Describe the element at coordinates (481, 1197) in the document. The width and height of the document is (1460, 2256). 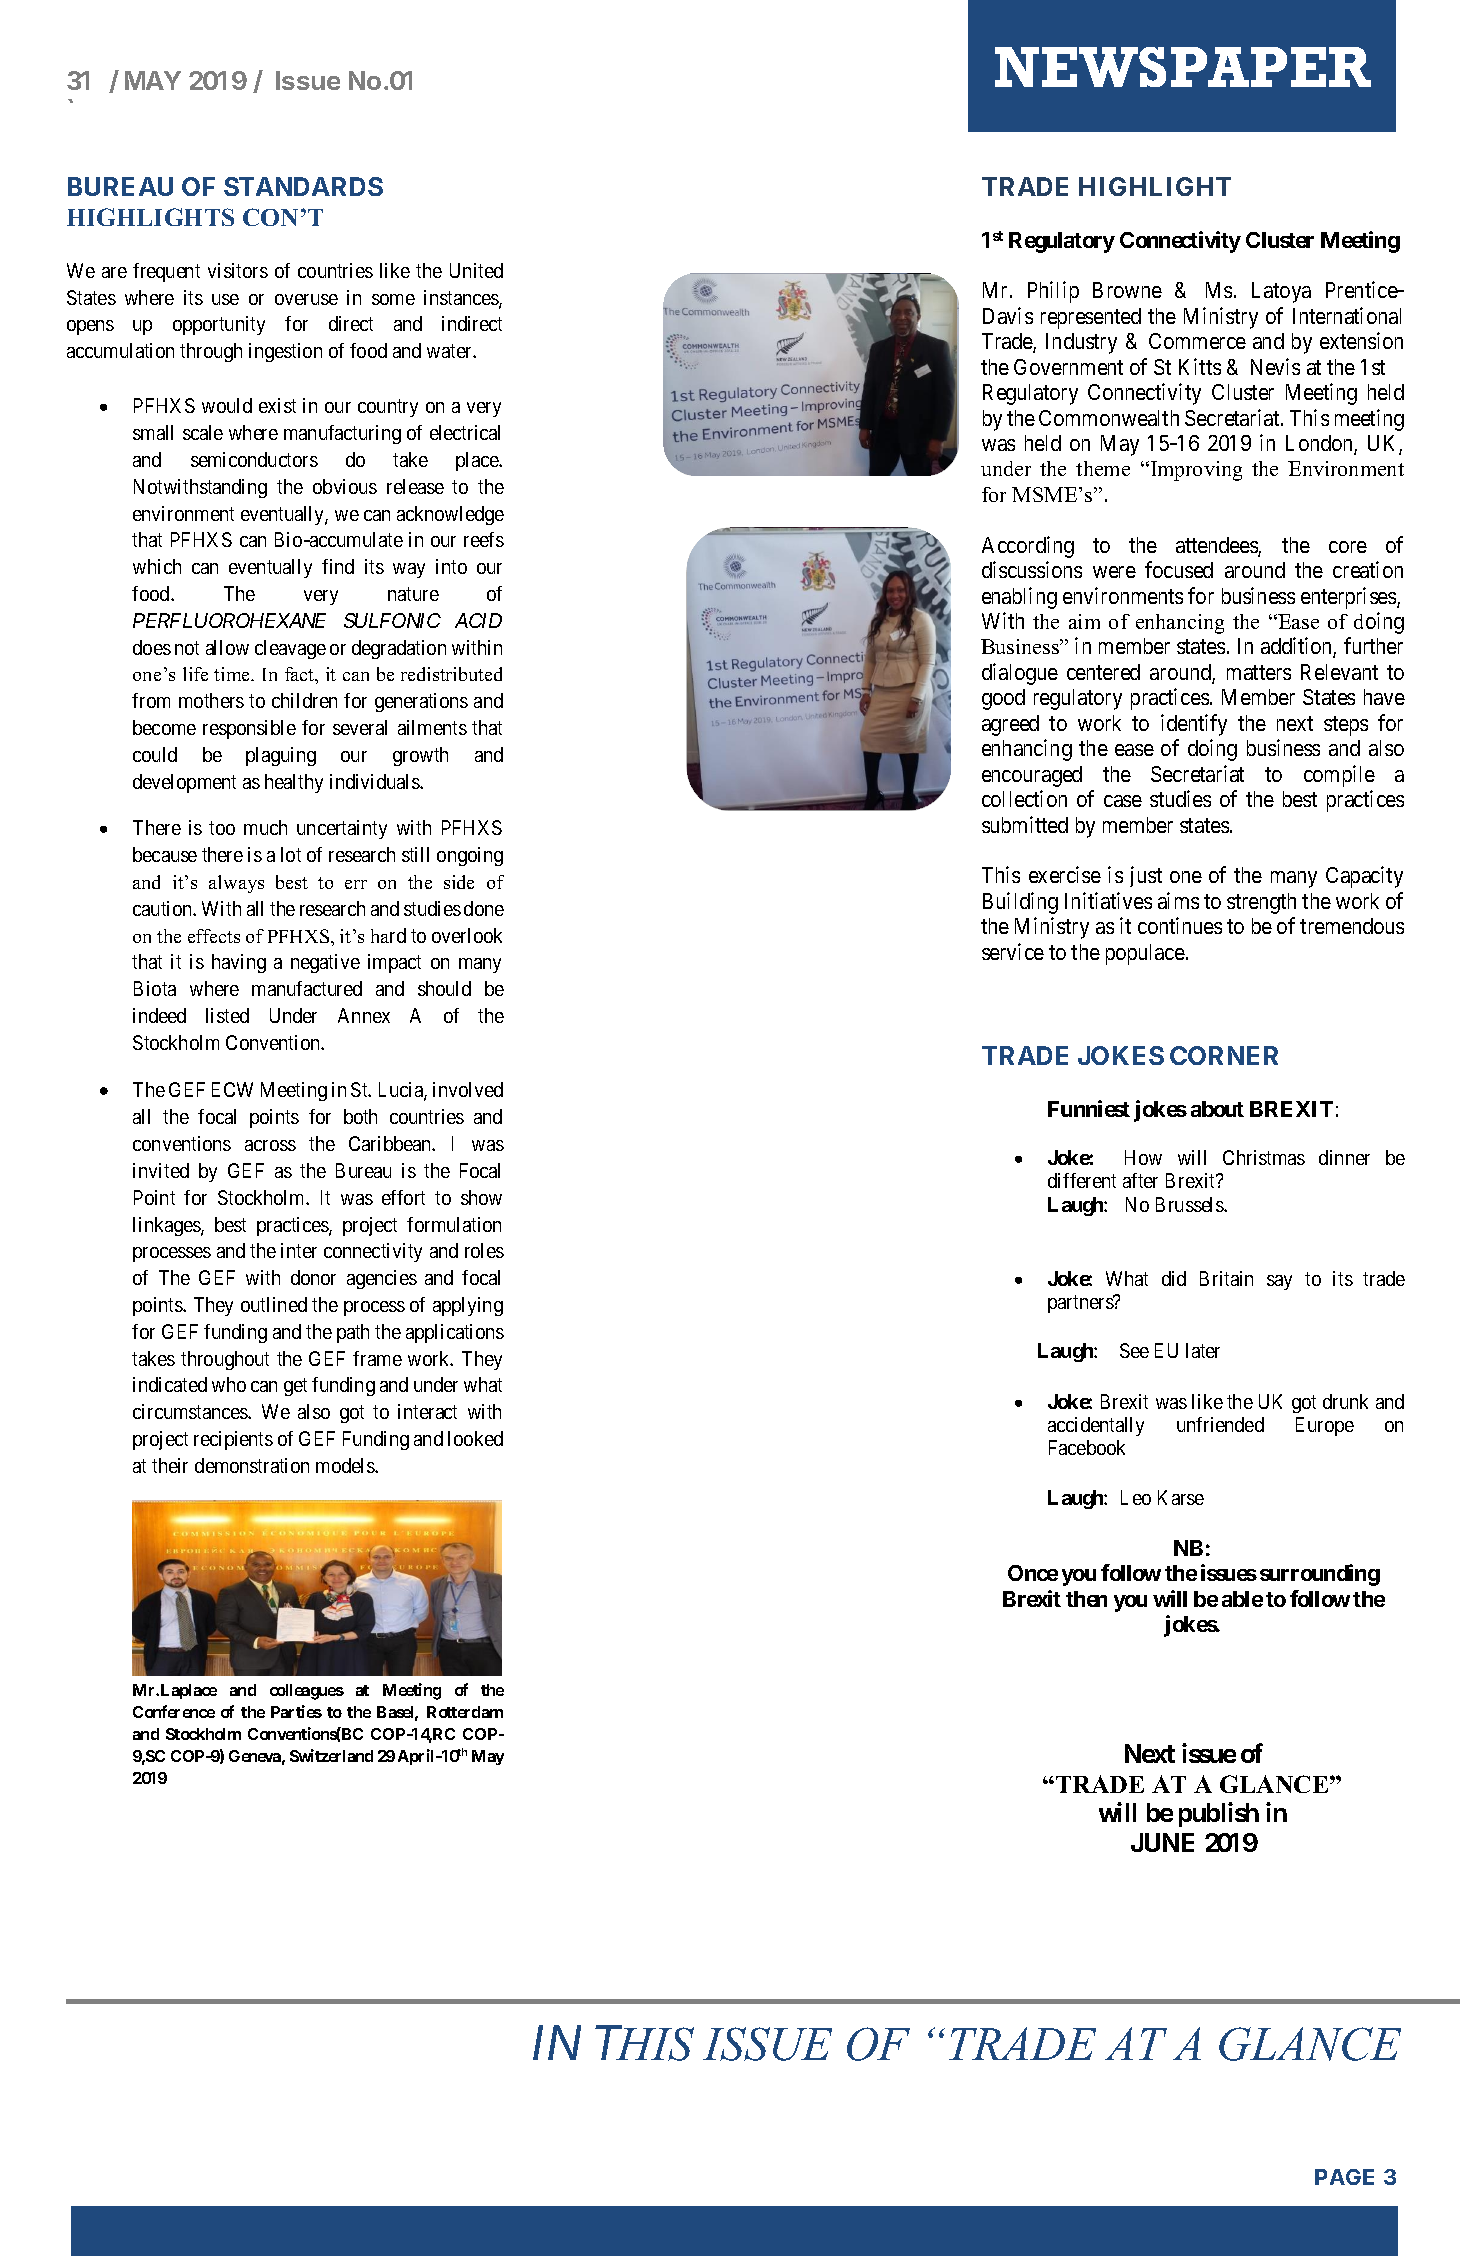
I see `show` at that location.
